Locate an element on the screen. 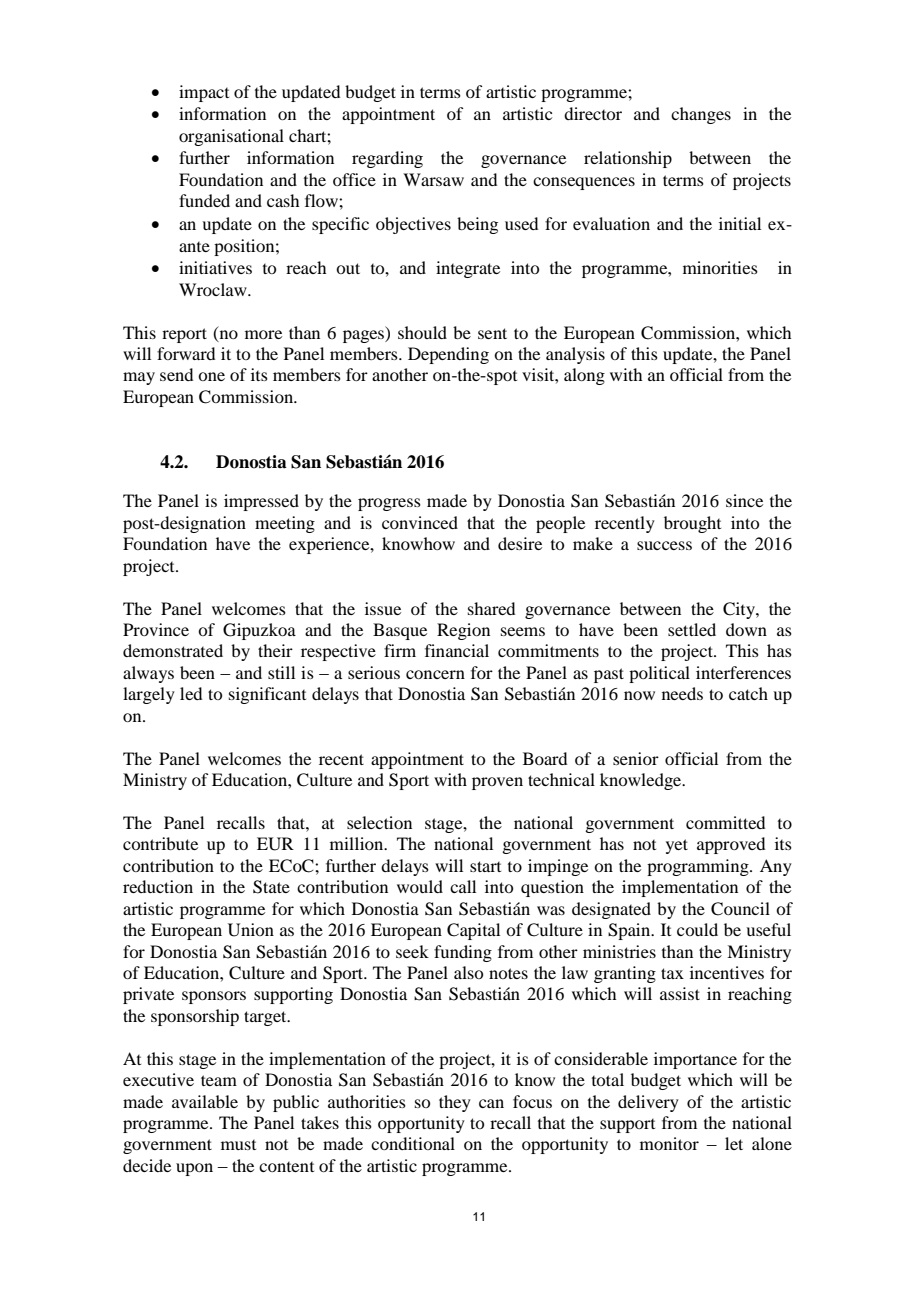  demonstrated is located at coordinates (173, 650).
